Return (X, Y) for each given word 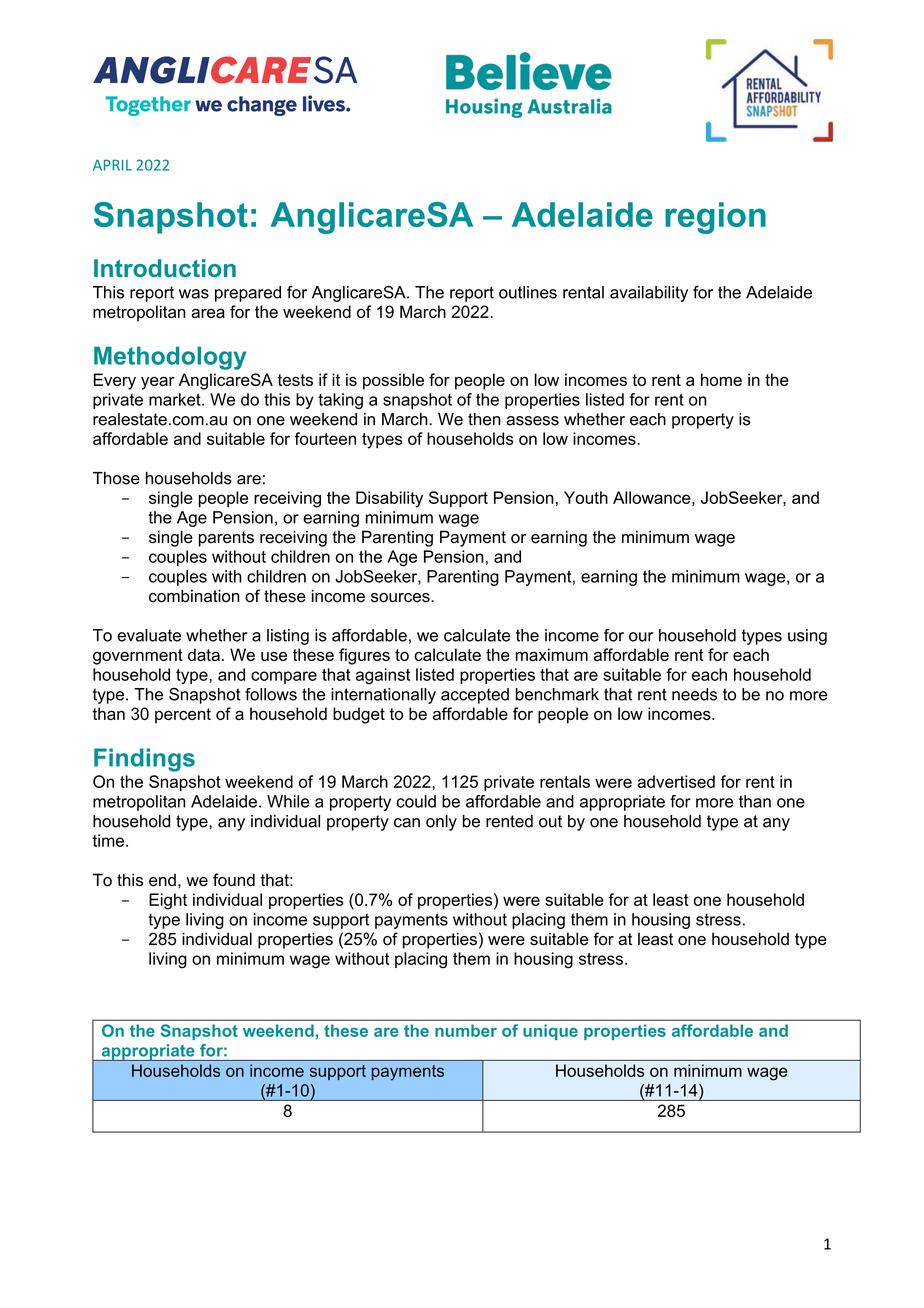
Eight (168, 901)
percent (183, 716)
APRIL (112, 165)
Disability (389, 499)
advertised (676, 781)
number (466, 1030)
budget (359, 715)
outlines (528, 292)
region (715, 218)
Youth (586, 497)
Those (116, 478)
